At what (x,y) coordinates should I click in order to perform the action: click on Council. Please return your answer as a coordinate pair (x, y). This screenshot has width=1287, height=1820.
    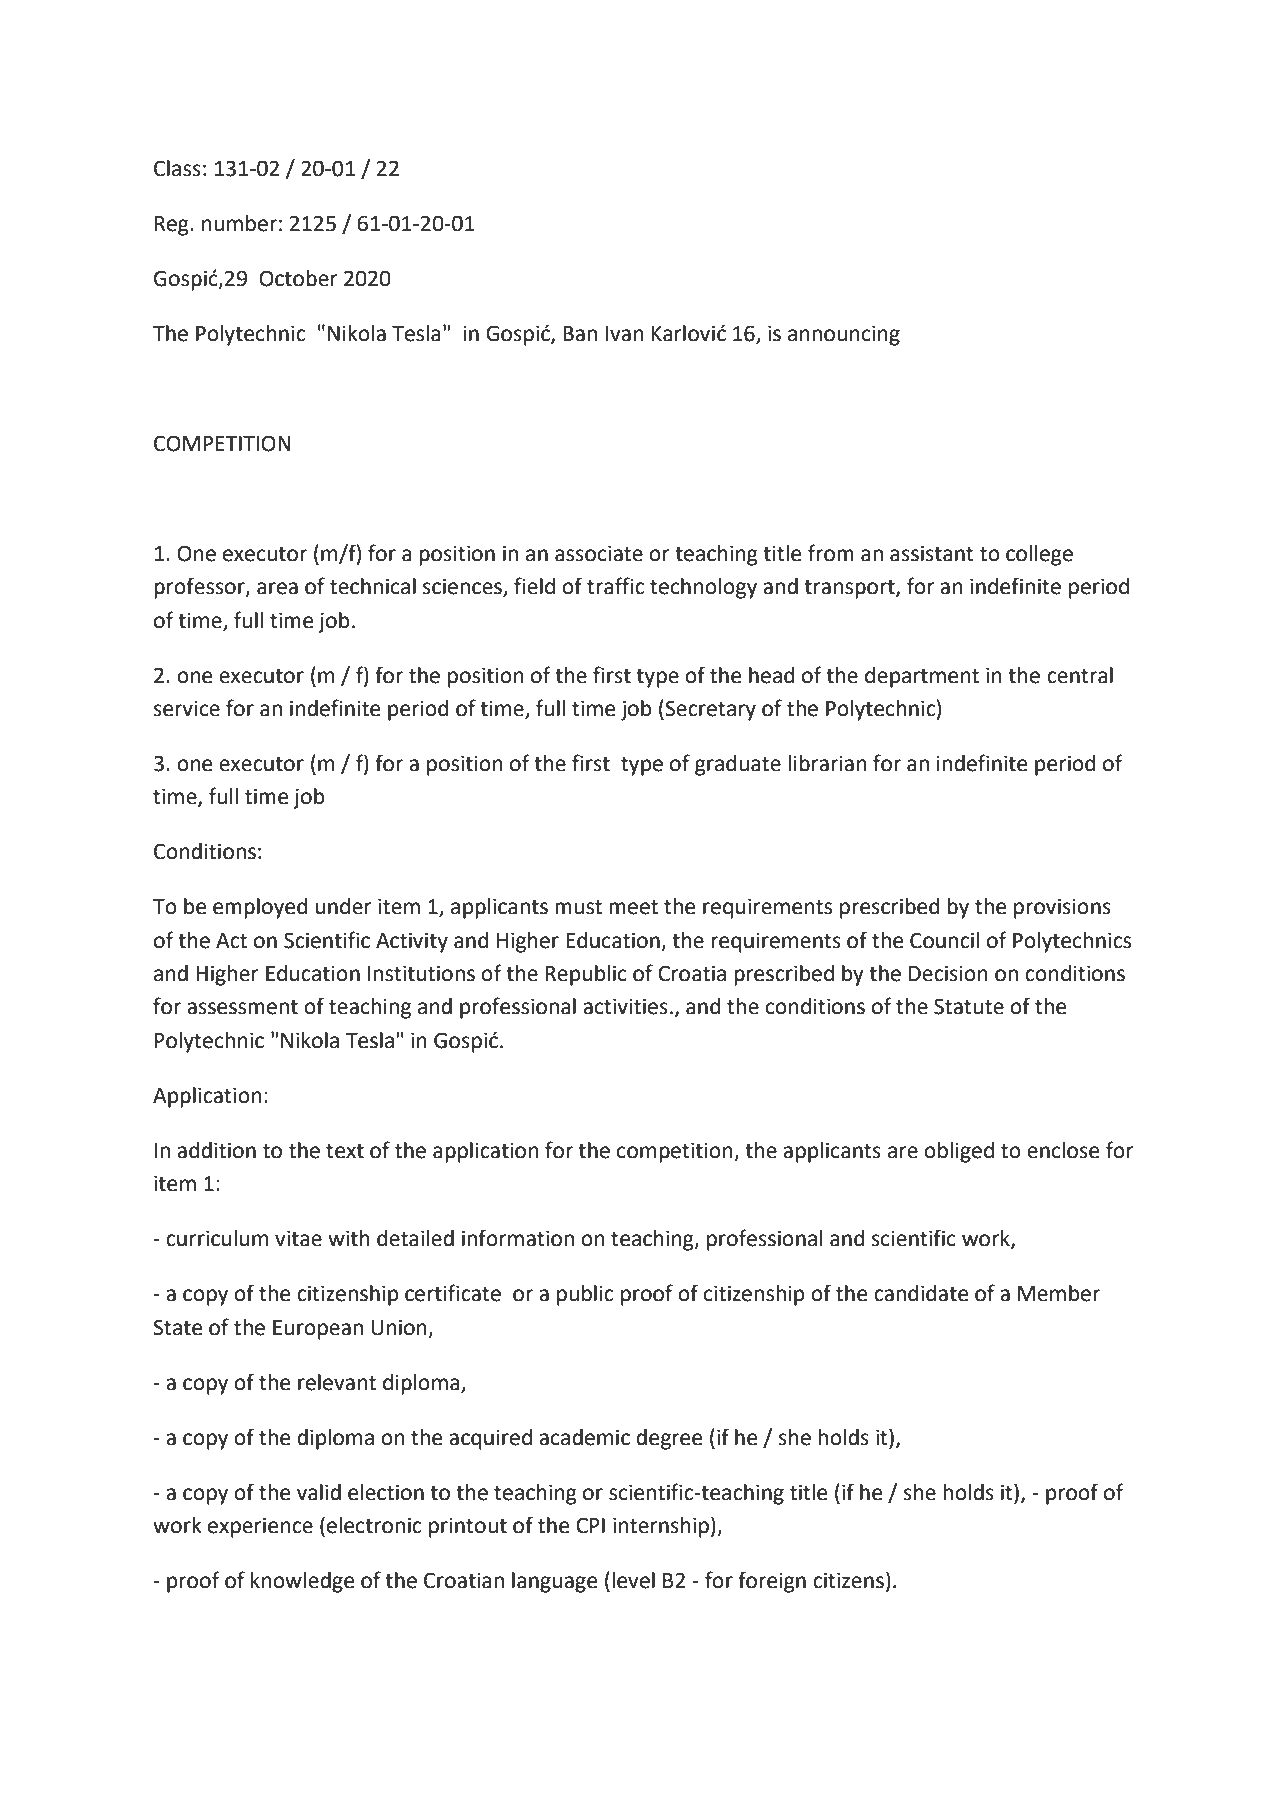
    Looking at the image, I should click on (944, 940).
